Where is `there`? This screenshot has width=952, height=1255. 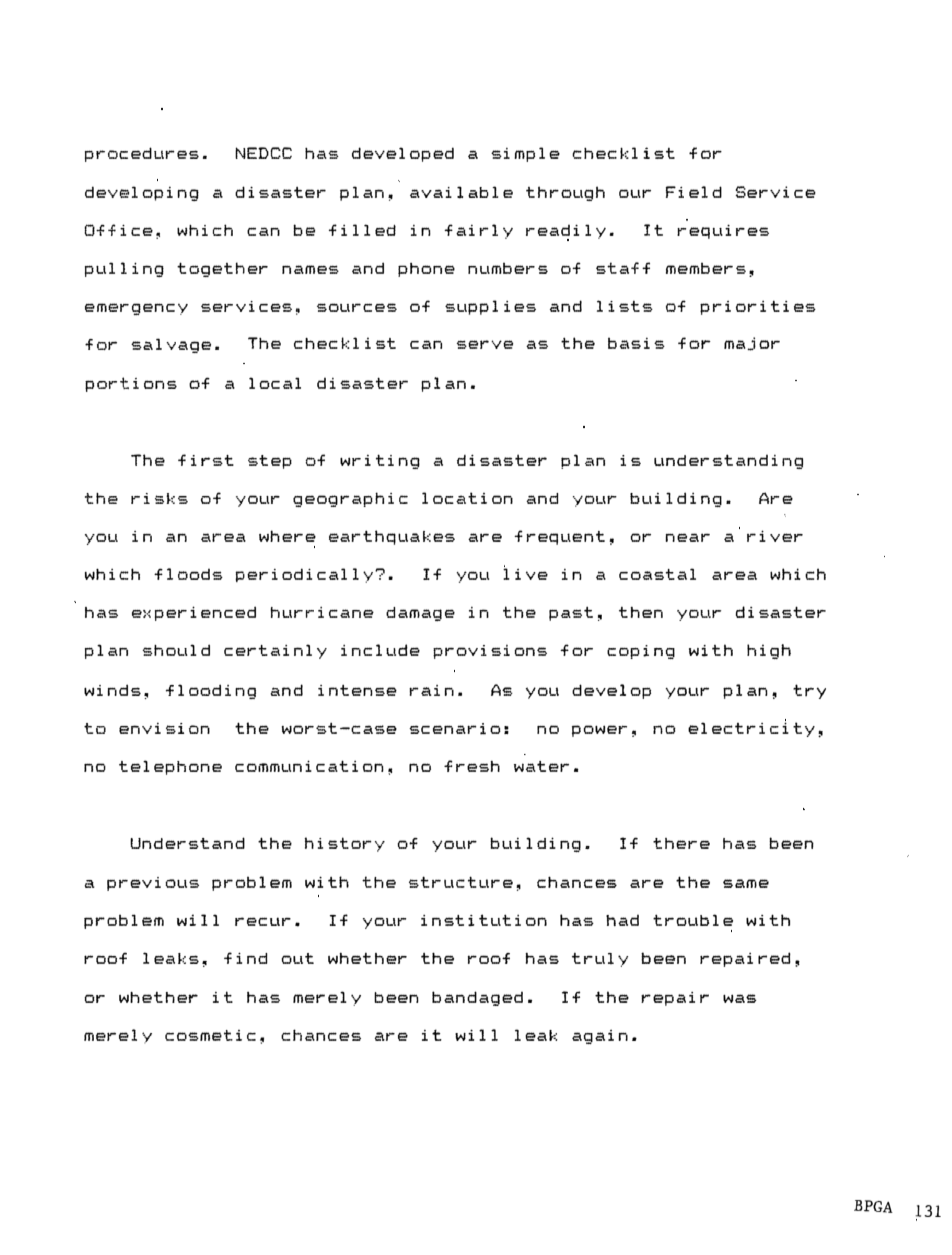
there is located at coordinates (681, 843).
